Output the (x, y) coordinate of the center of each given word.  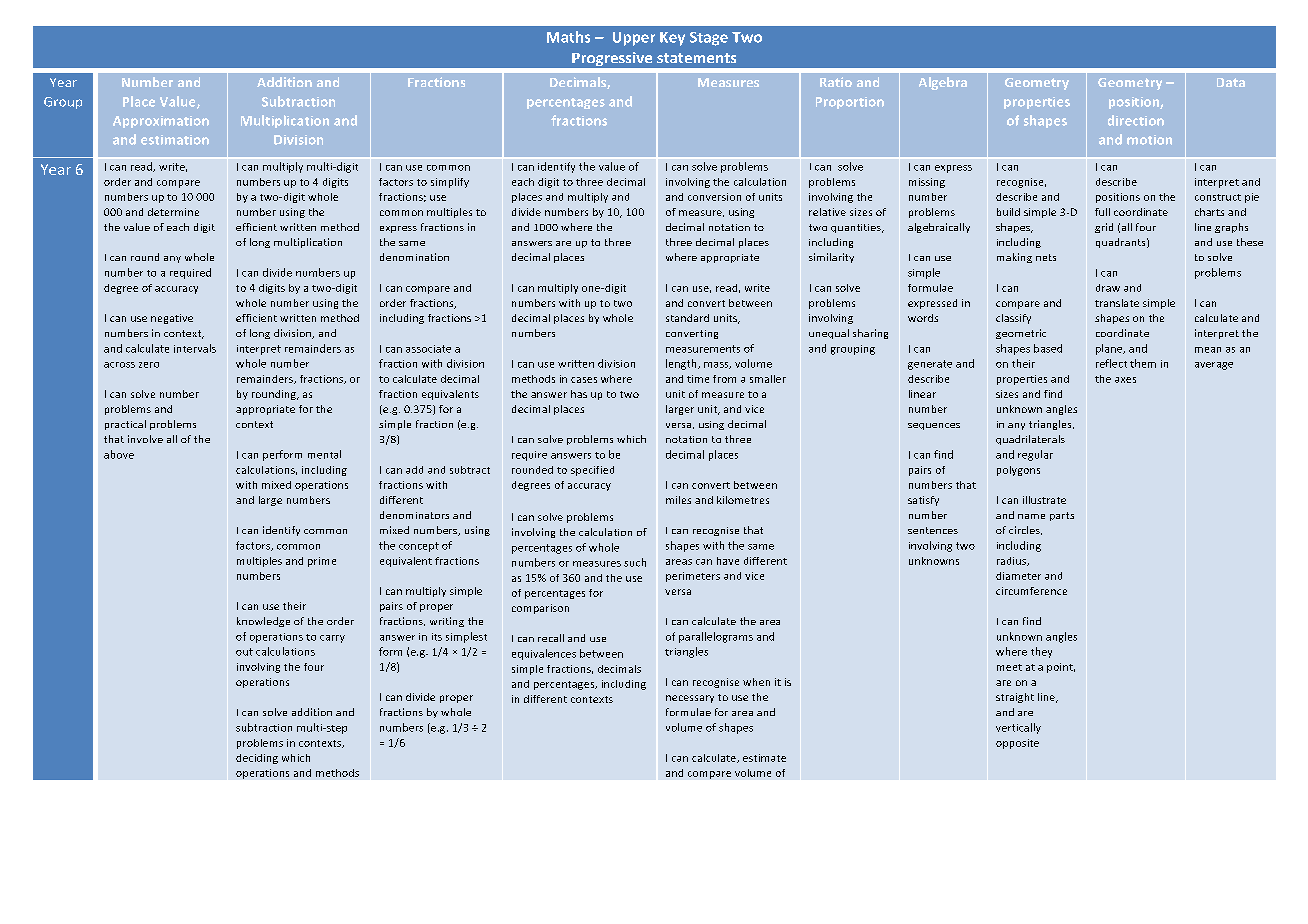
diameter (1018, 576)
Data (1231, 82)
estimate (764, 758)
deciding (257, 759)
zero (149, 365)
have (728, 561)
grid (1104, 228)
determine (173, 212)
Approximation (161, 122)
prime (322, 562)
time (698, 379)
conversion (714, 197)
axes (1125, 380)
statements (696, 58)
